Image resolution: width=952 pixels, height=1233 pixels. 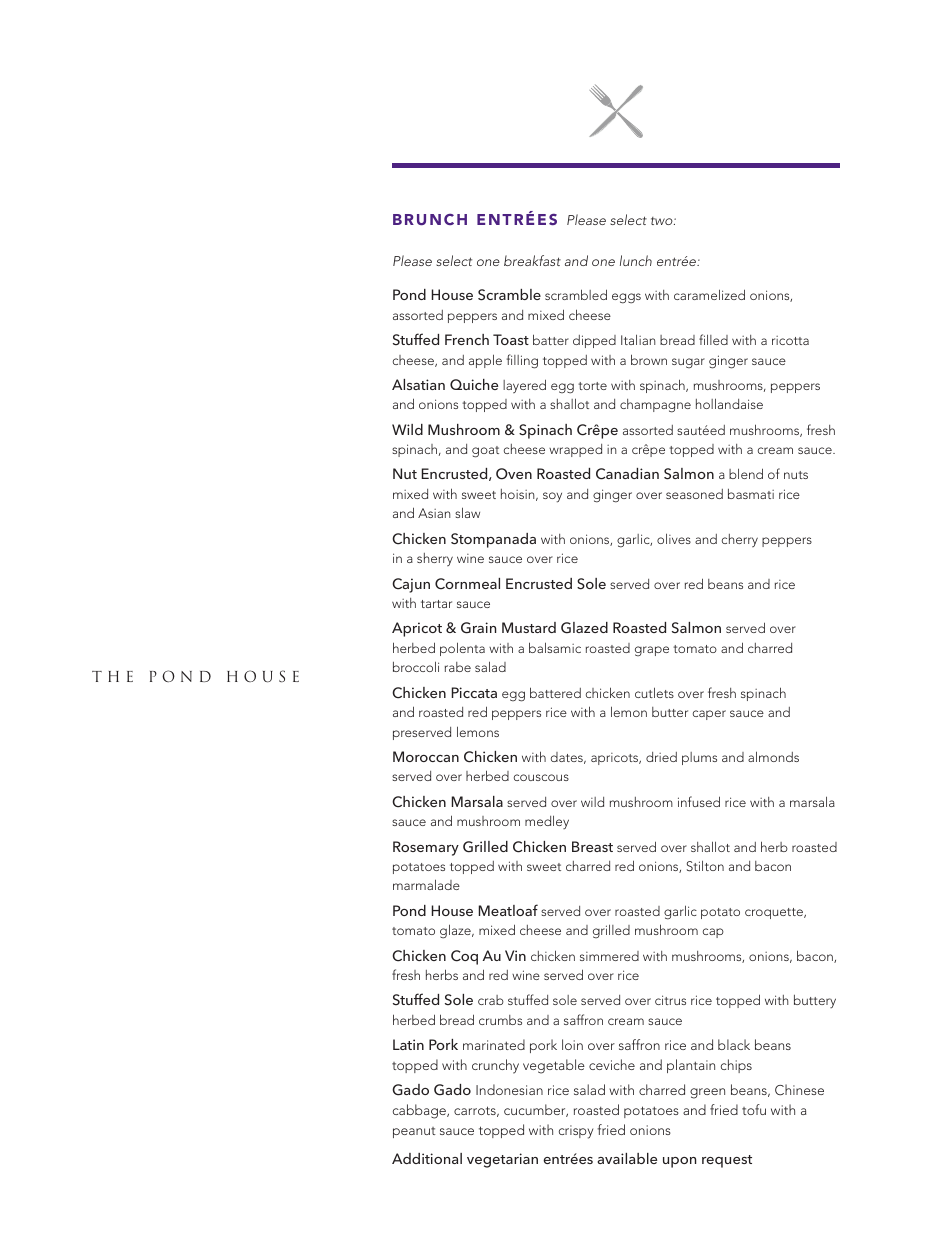 I want to click on Rosemary, so click(x=426, y=848).
